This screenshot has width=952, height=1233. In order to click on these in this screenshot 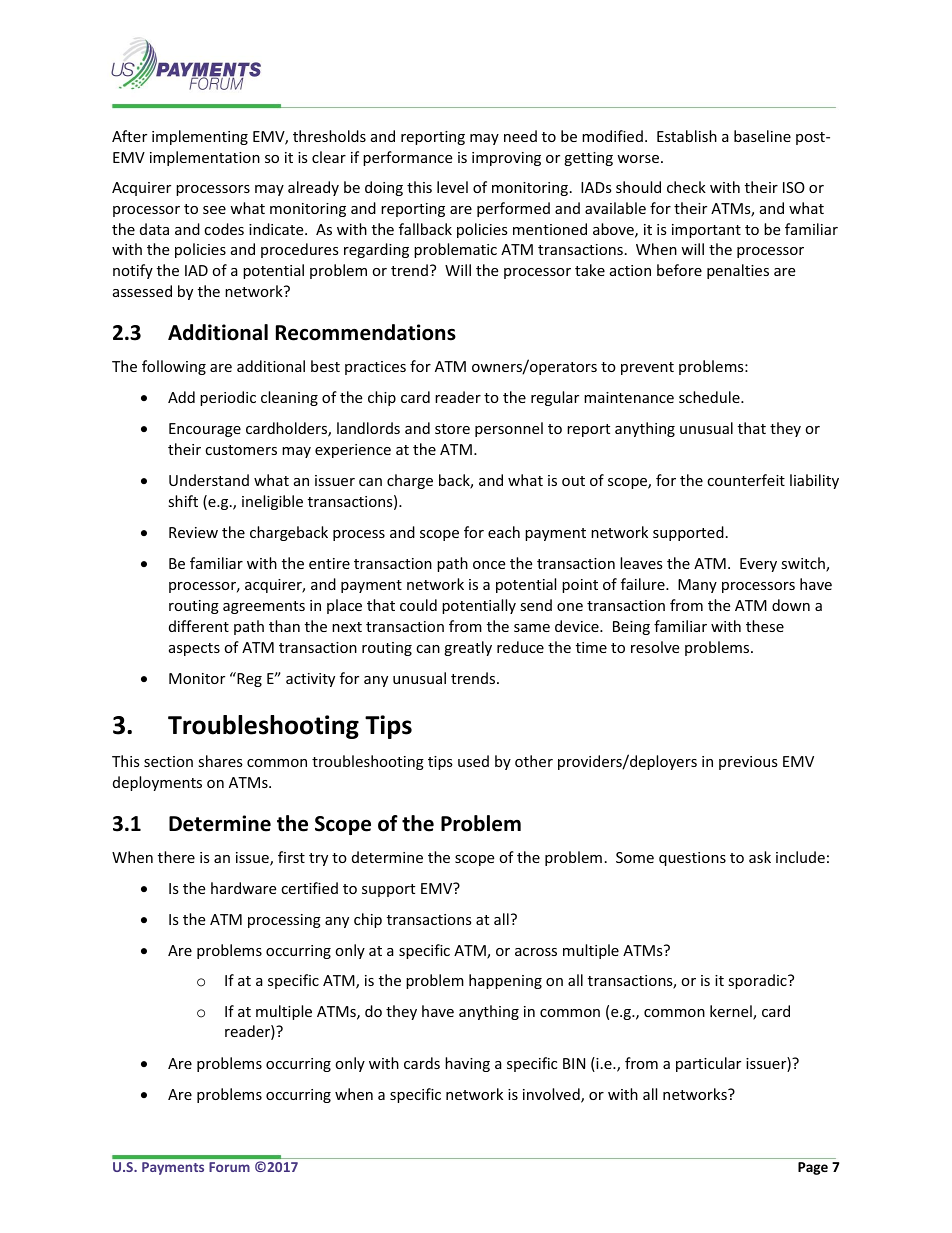, I will do `click(765, 626)`.
